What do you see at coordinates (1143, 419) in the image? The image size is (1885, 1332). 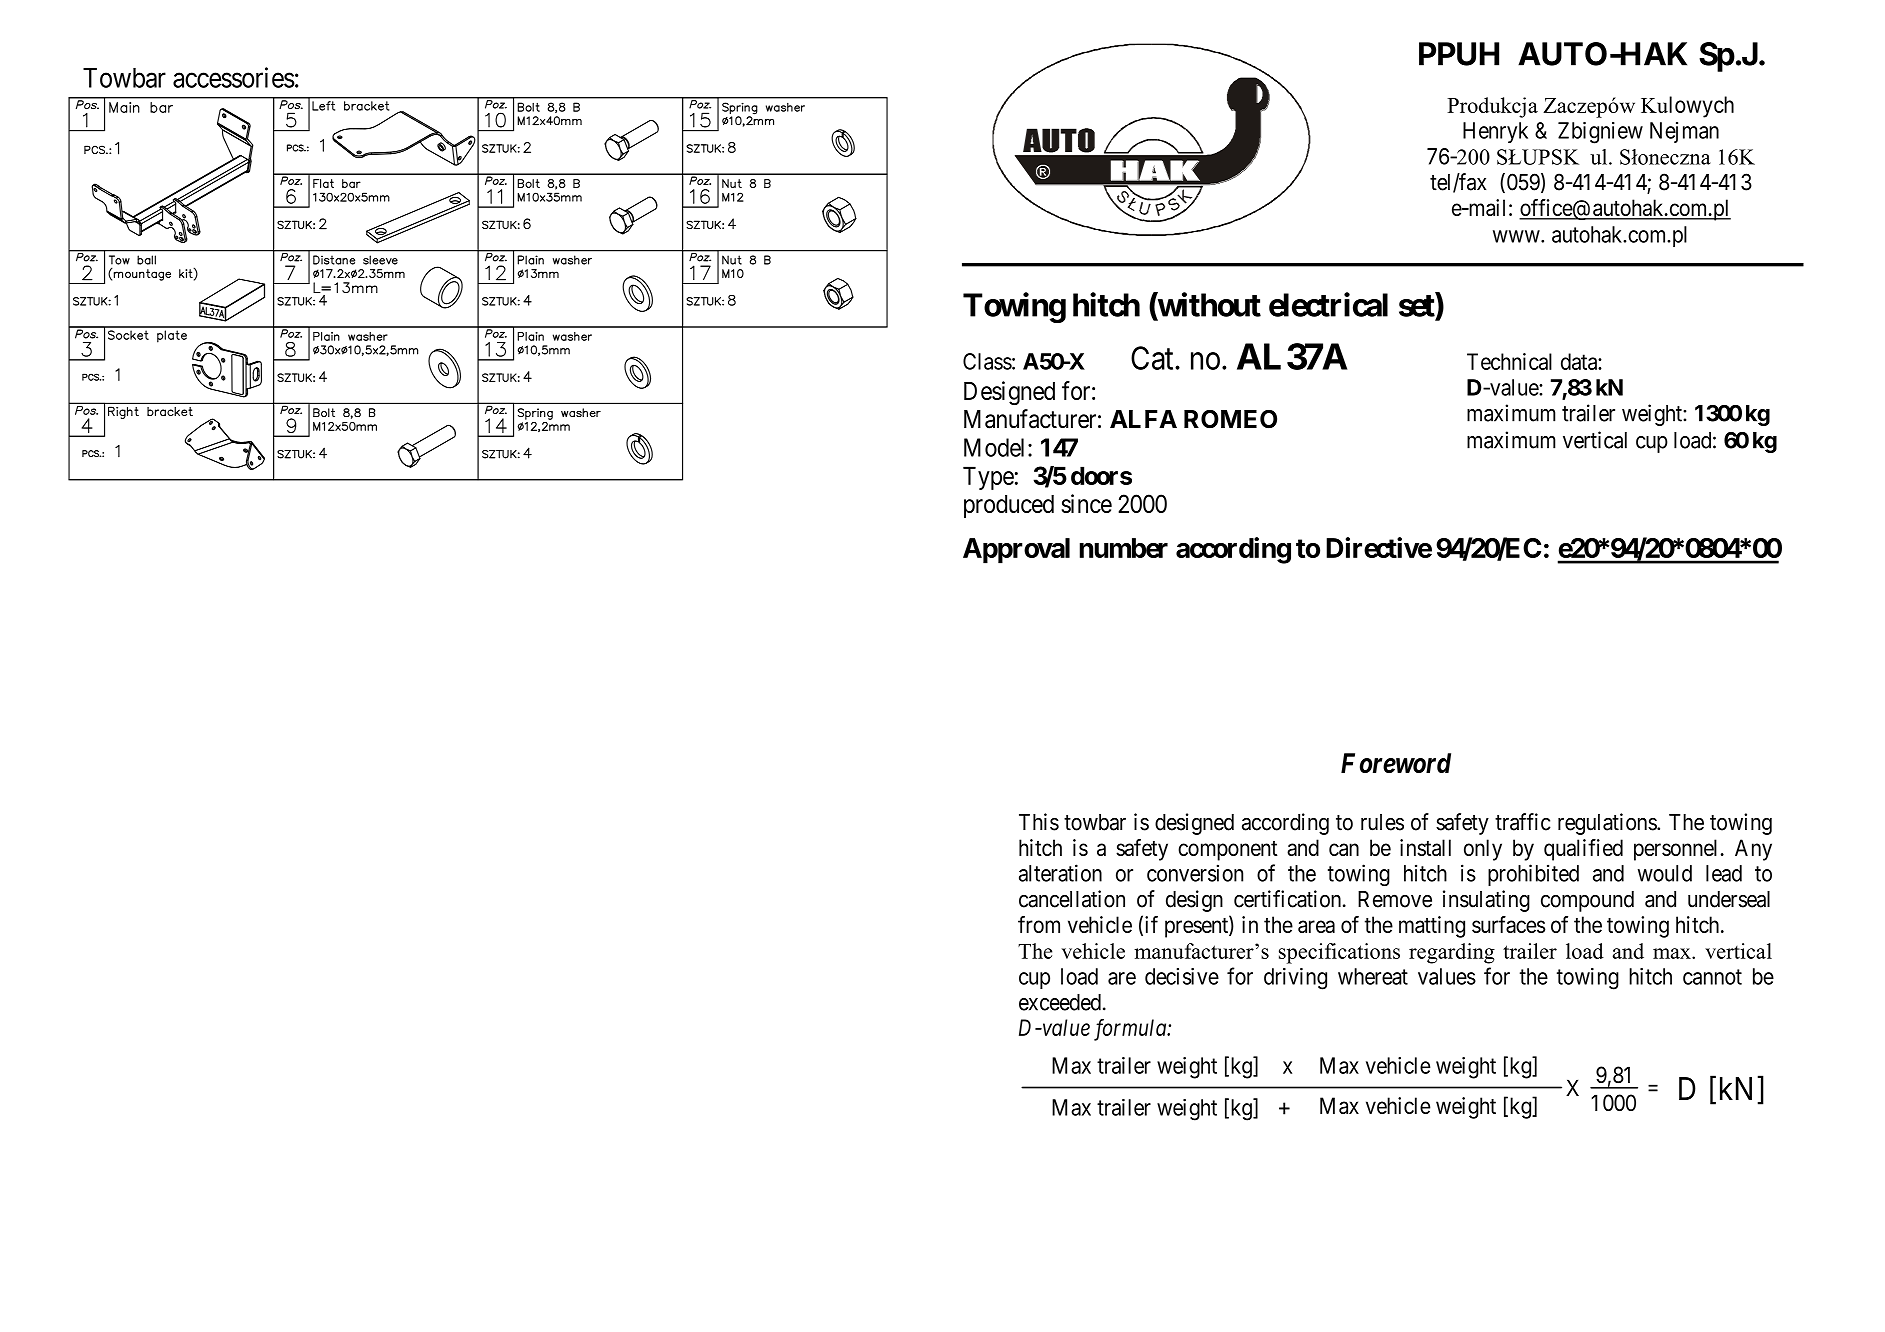 I see `ALFA` at bounding box center [1143, 419].
